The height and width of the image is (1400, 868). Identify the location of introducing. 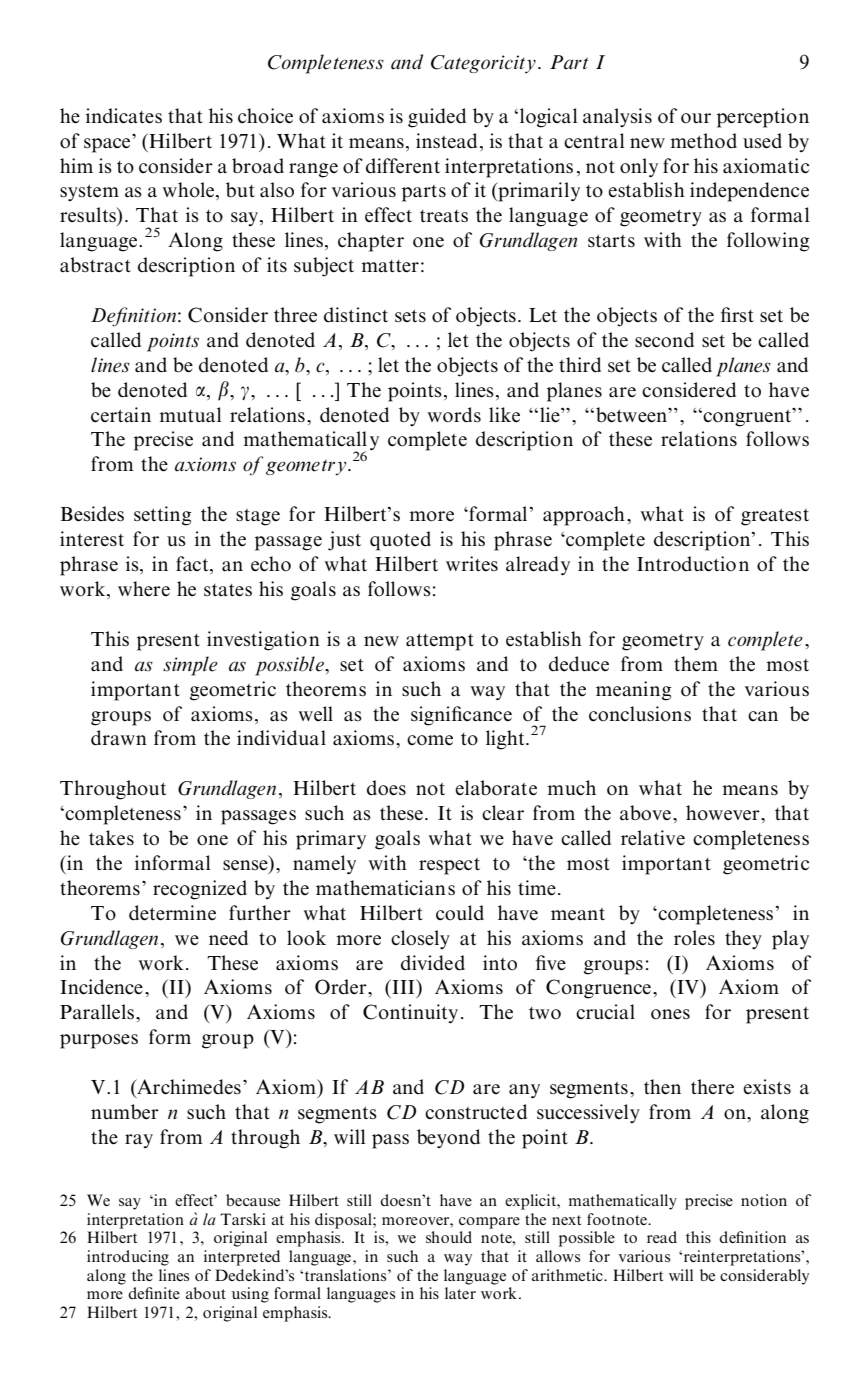
(128, 1258).
